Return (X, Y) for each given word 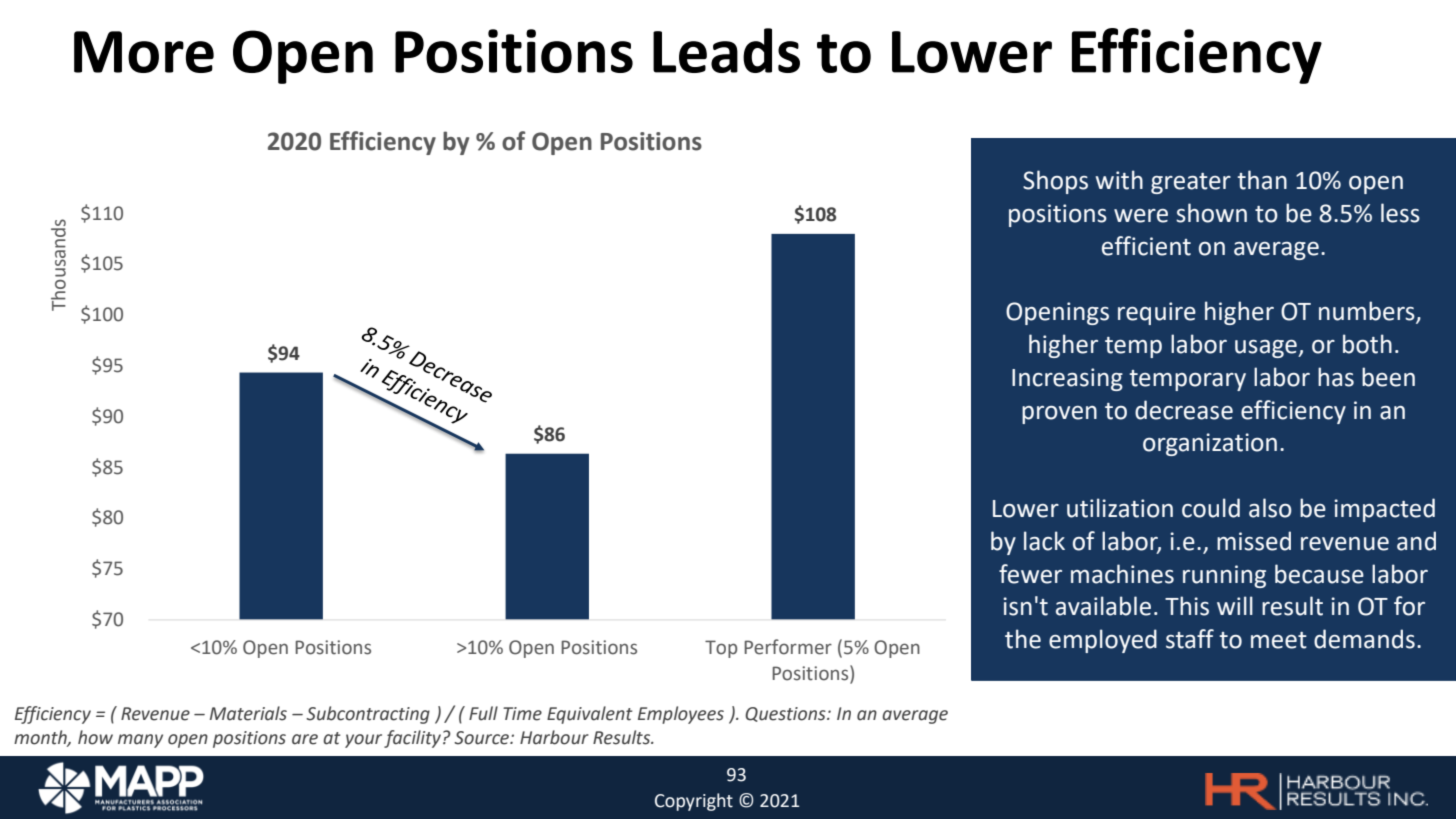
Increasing (1067, 379)
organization (1210, 444)
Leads (726, 50)
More (144, 52)
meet (1279, 640)
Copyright (694, 802)
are (305, 739)
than (1262, 180)
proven (1059, 415)
